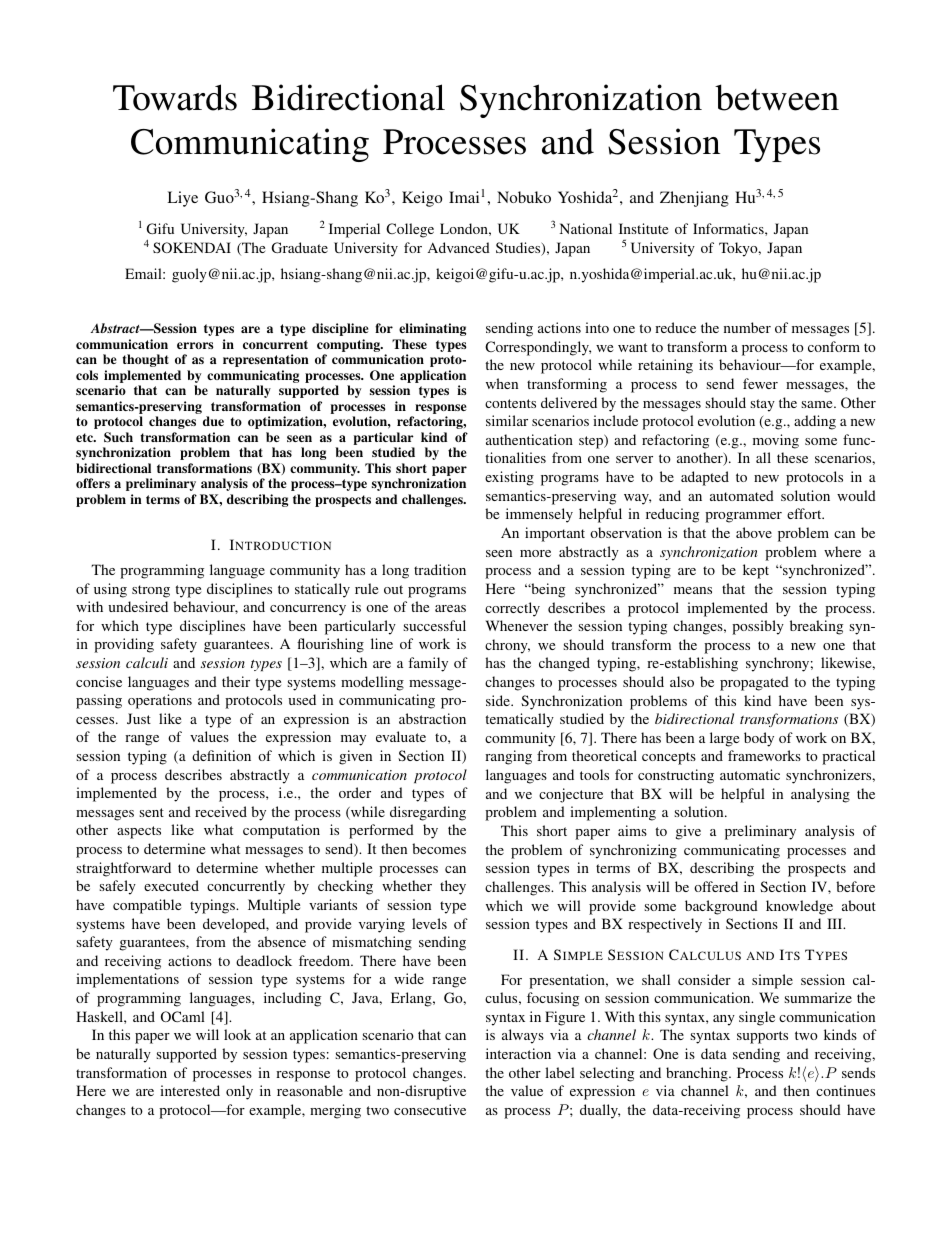 This document has height=1233, width=952. What do you see at coordinates (190, 1090) in the document?
I see `interested` at bounding box center [190, 1090].
